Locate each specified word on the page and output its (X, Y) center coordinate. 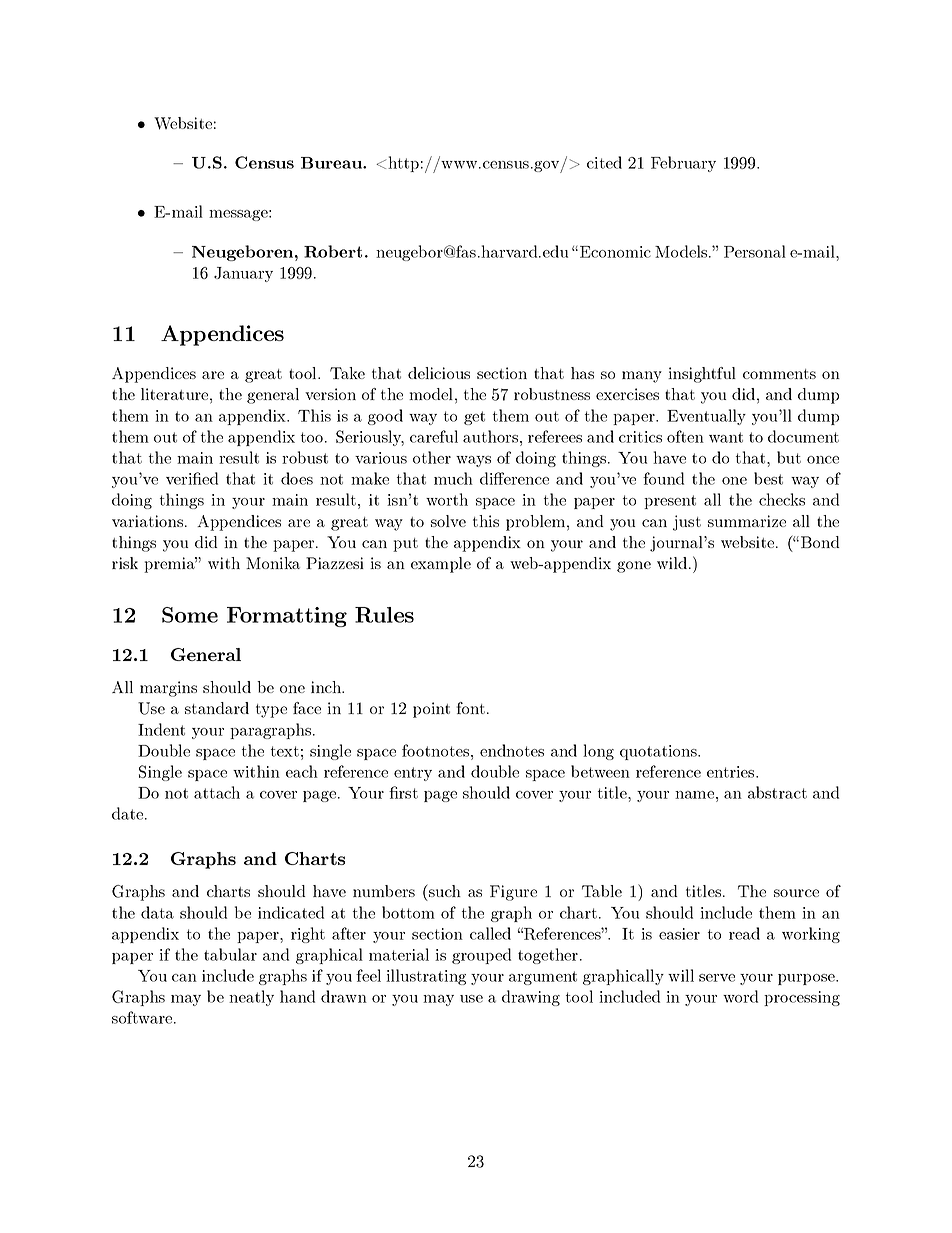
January (243, 274)
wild (673, 563)
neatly (251, 998)
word (740, 996)
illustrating (426, 977)
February (683, 164)
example (441, 565)
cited (604, 162)
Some (190, 615)
